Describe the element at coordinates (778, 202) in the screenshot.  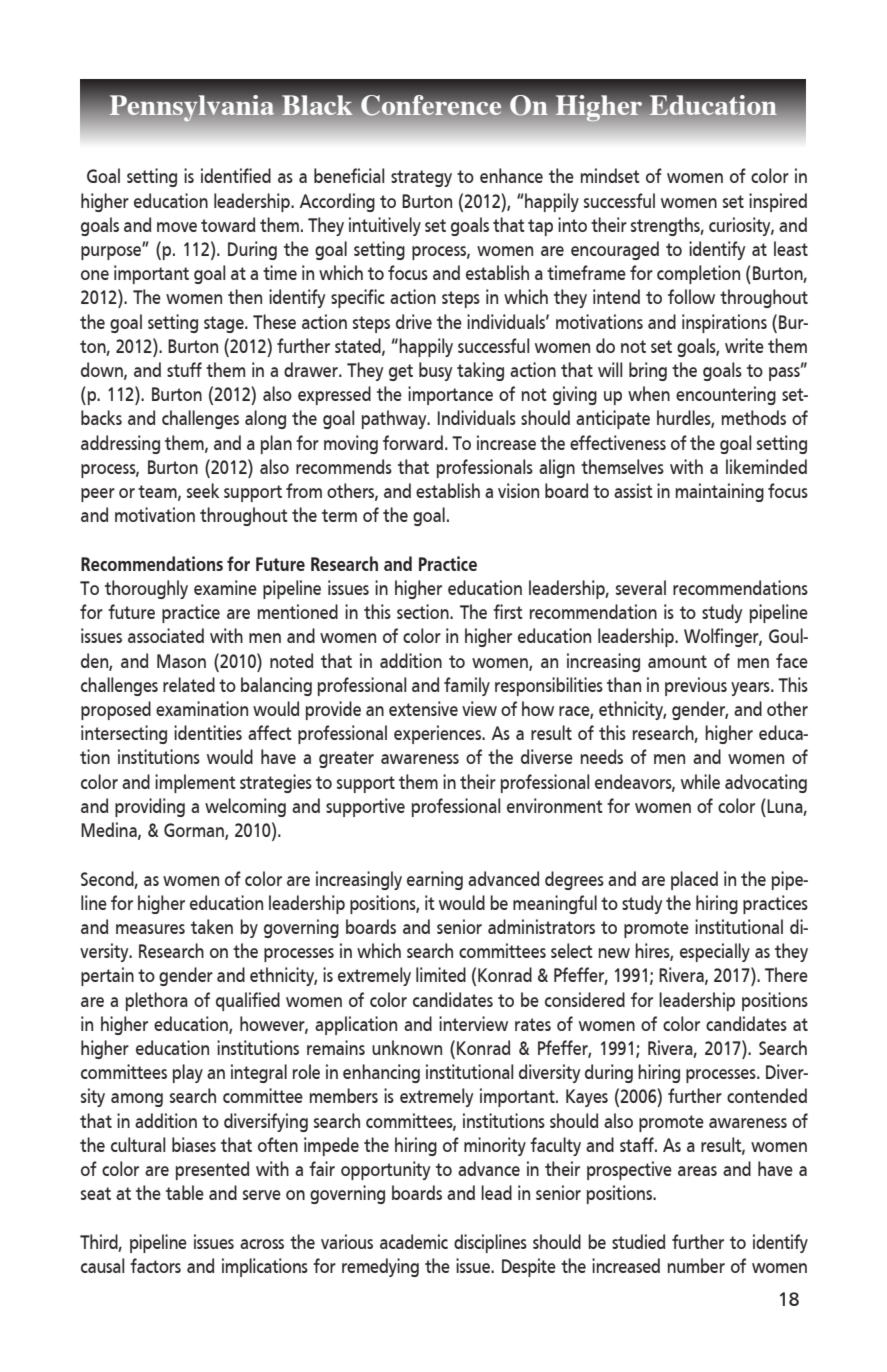
I see `inspired` at that location.
